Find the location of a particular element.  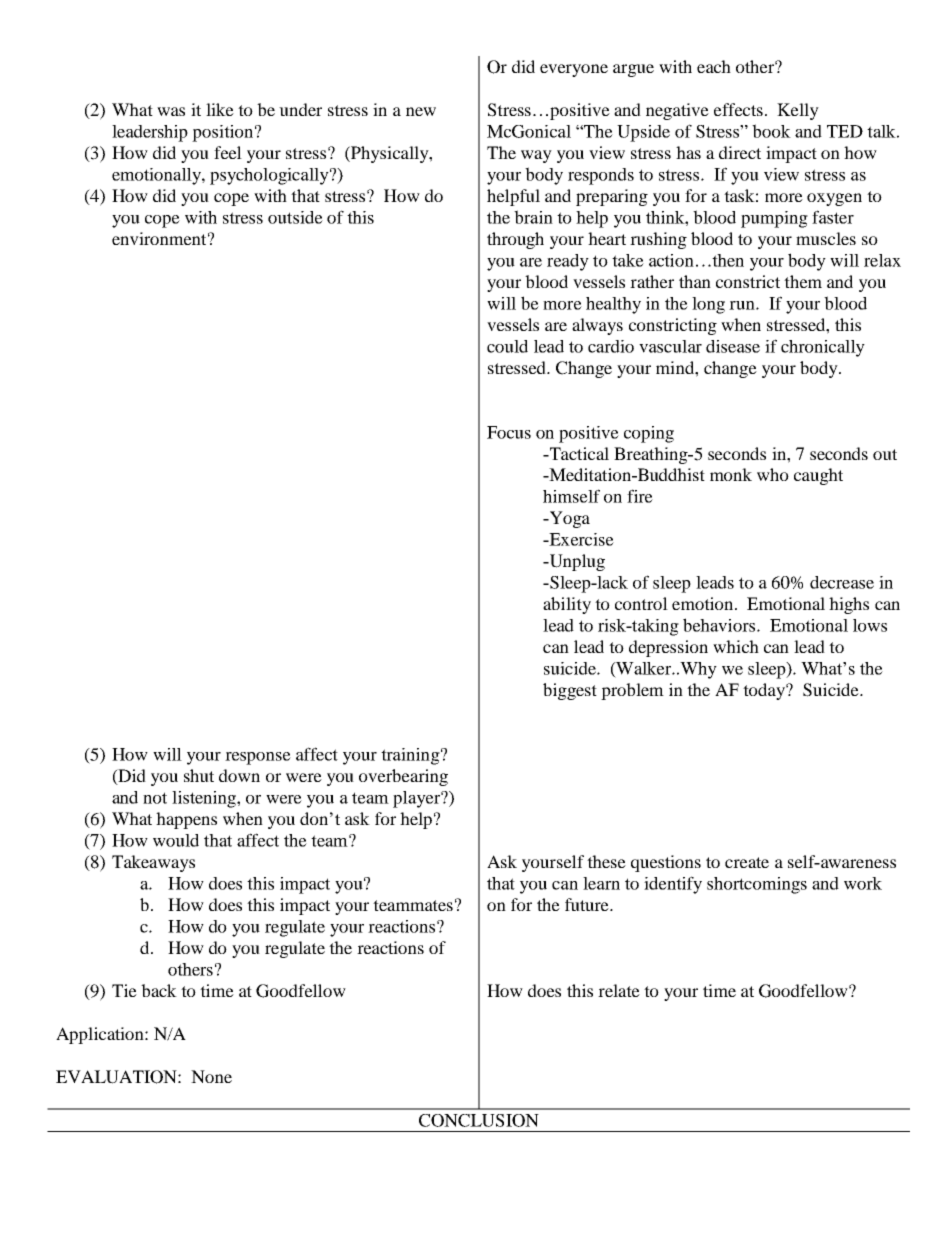

create is located at coordinates (747, 862).
